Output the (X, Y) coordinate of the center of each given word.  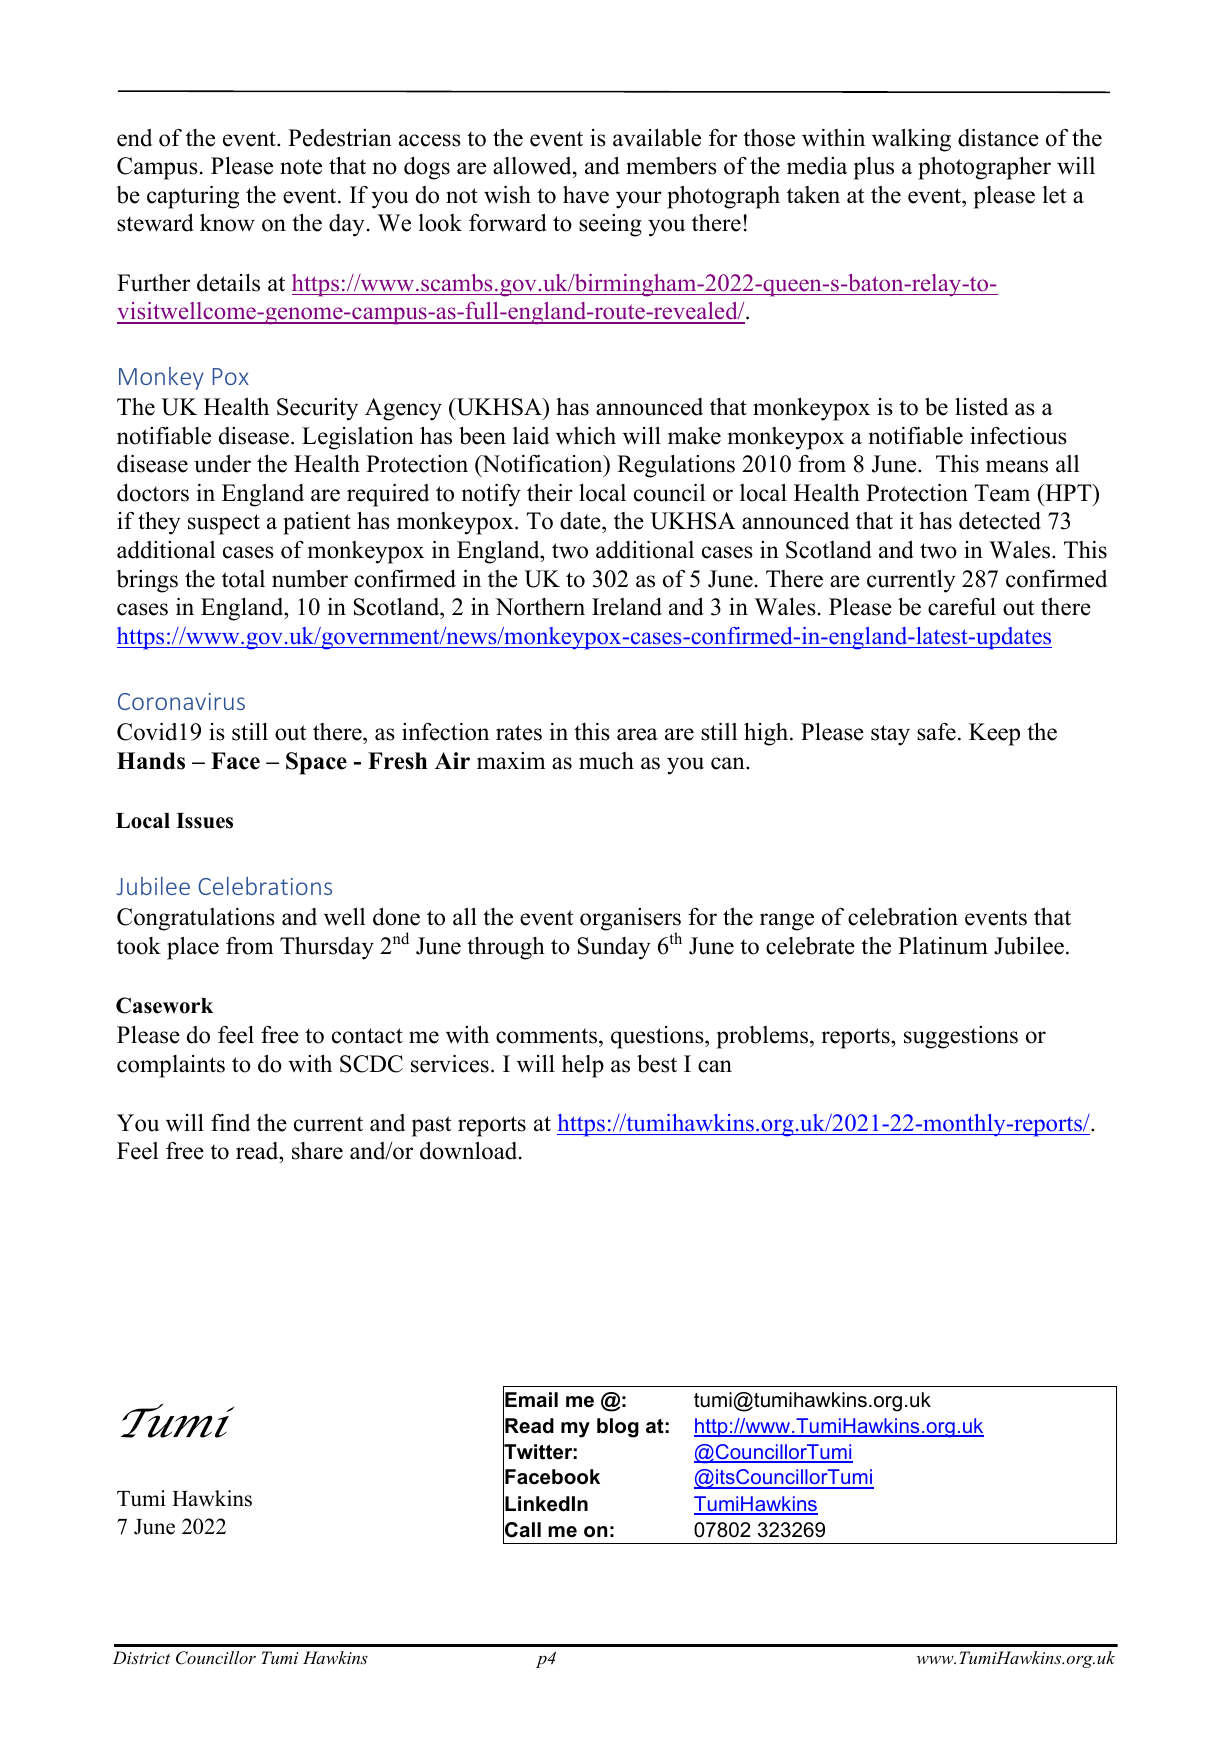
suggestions (961, 1037)
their (550, 493)
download (470, 1151)
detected (1000, 521)
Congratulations (196, 919)
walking (911, 140)
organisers (630, 921)
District (141, 1657)
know (227, 223)
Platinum (943, 946)
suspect (224, 524)
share (317, 1151)
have (586, 195)
